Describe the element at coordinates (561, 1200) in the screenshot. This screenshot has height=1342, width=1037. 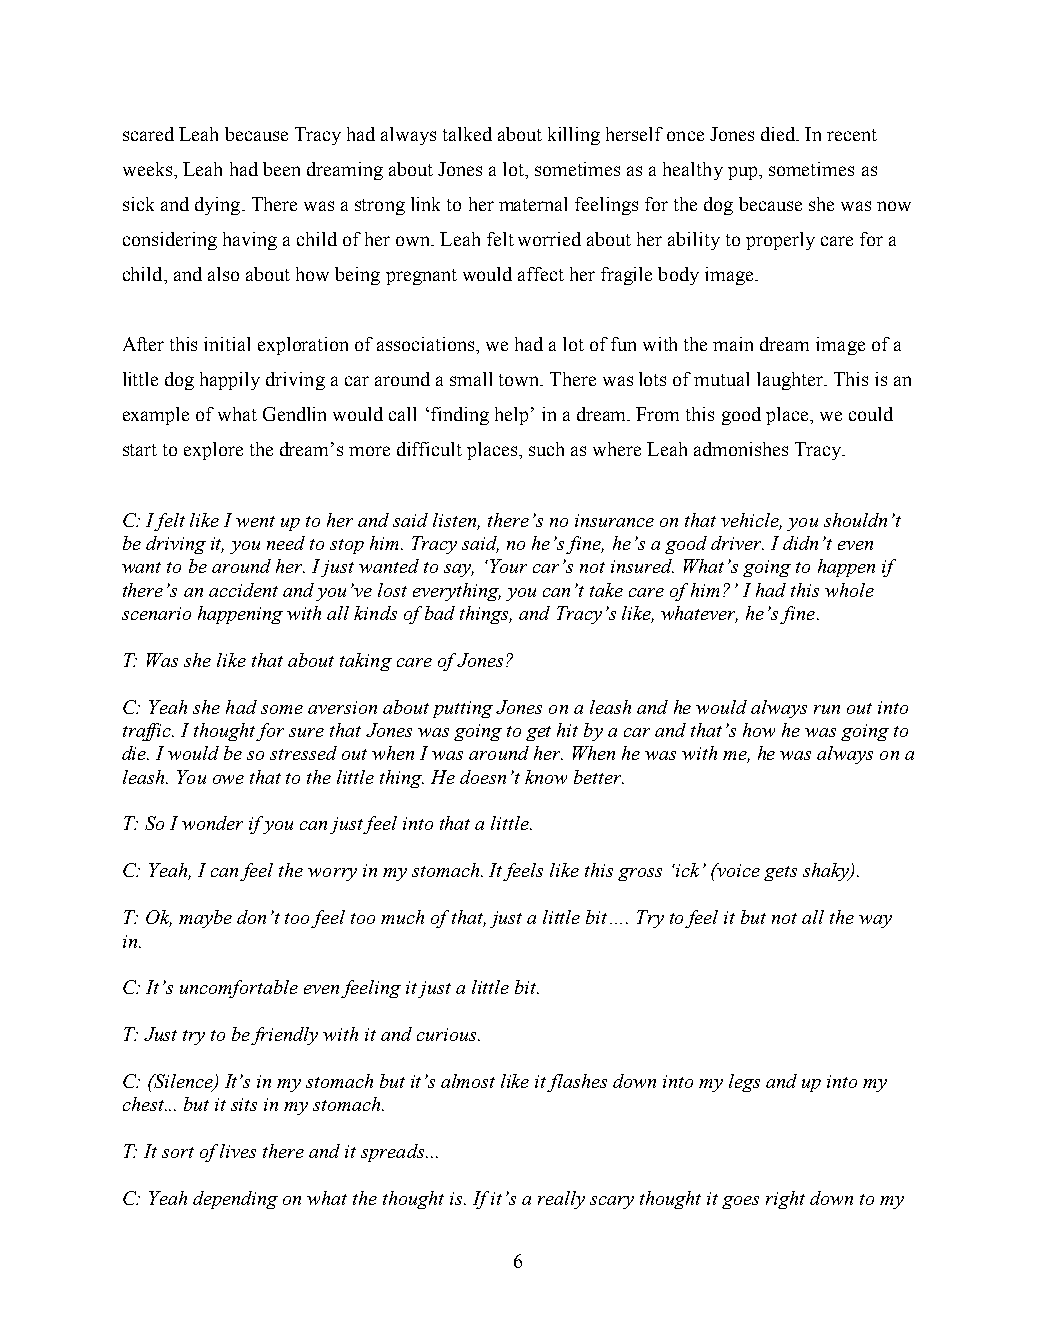
I see `really` at that location.
